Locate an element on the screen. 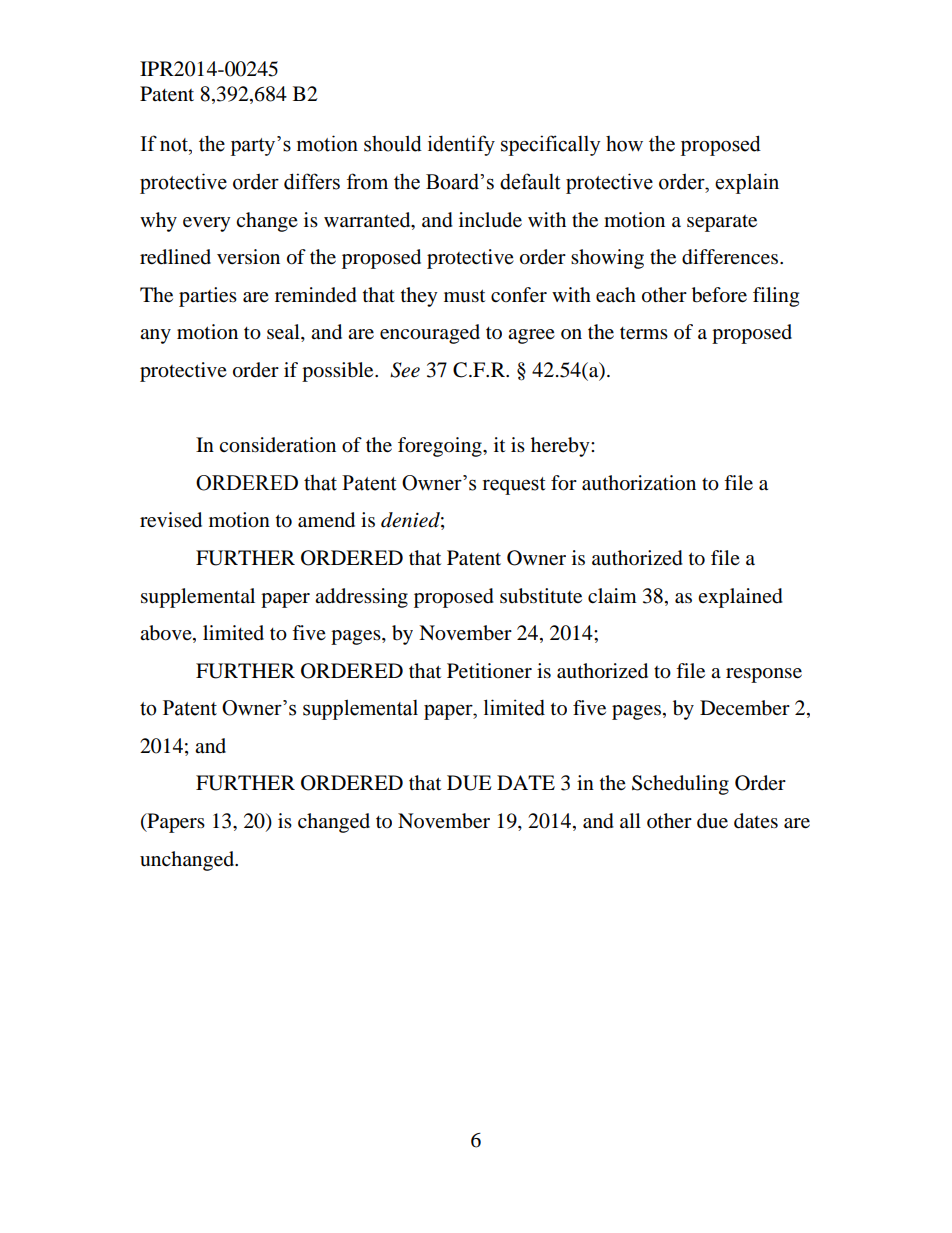 The width and height of the screenshot is (952, 1233). Petitioner is located at coordinates (489, 671).
